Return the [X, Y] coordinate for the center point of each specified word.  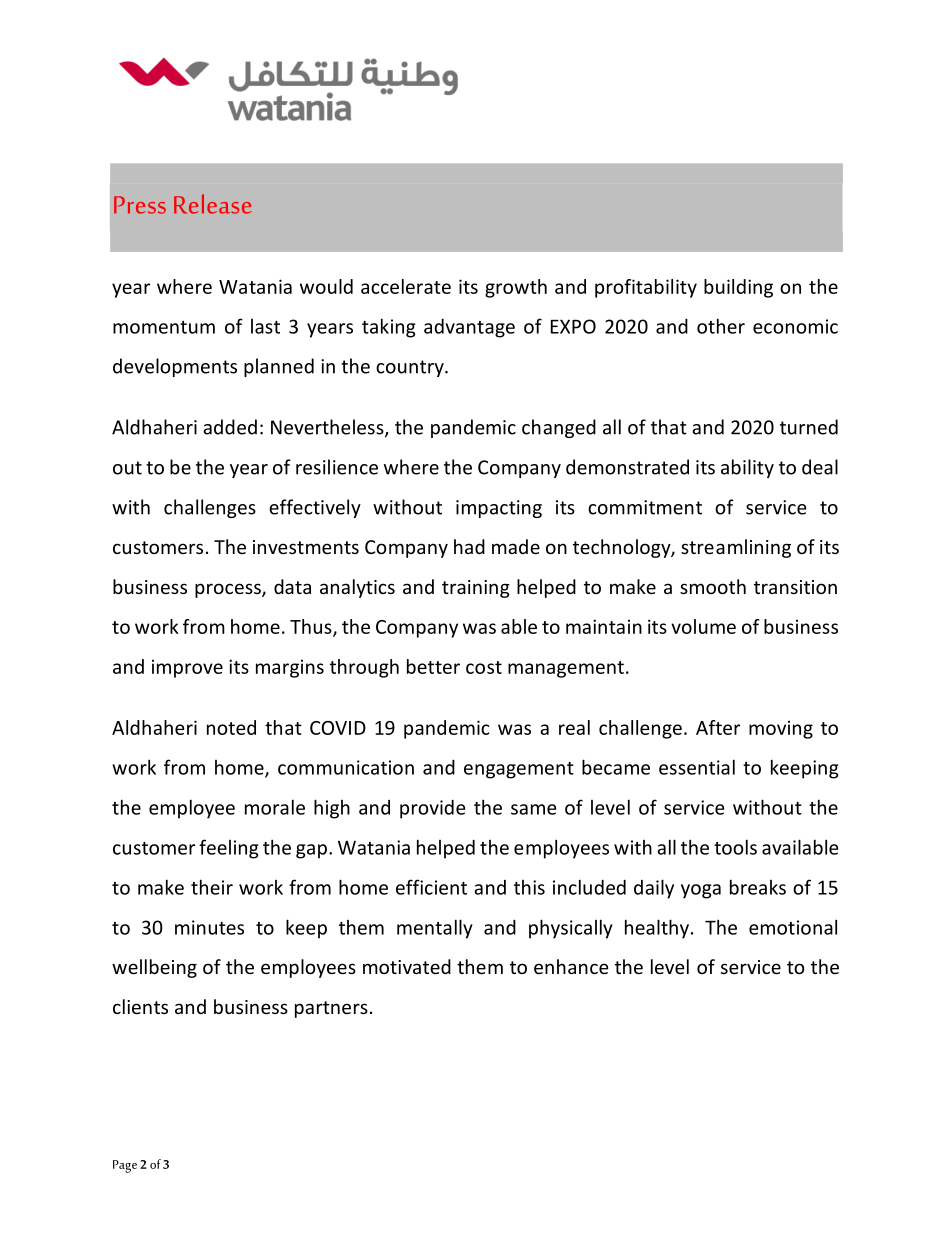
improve [187, 669]
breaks [758, 887]
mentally [435, 929]
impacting [499, 509]
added [230, 427]
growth [516, 288]
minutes [209, 927]
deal [820, 467]
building [738, 288]
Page [125, 1166]
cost [484, 667]
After [718, 727]
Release [213, 204]
